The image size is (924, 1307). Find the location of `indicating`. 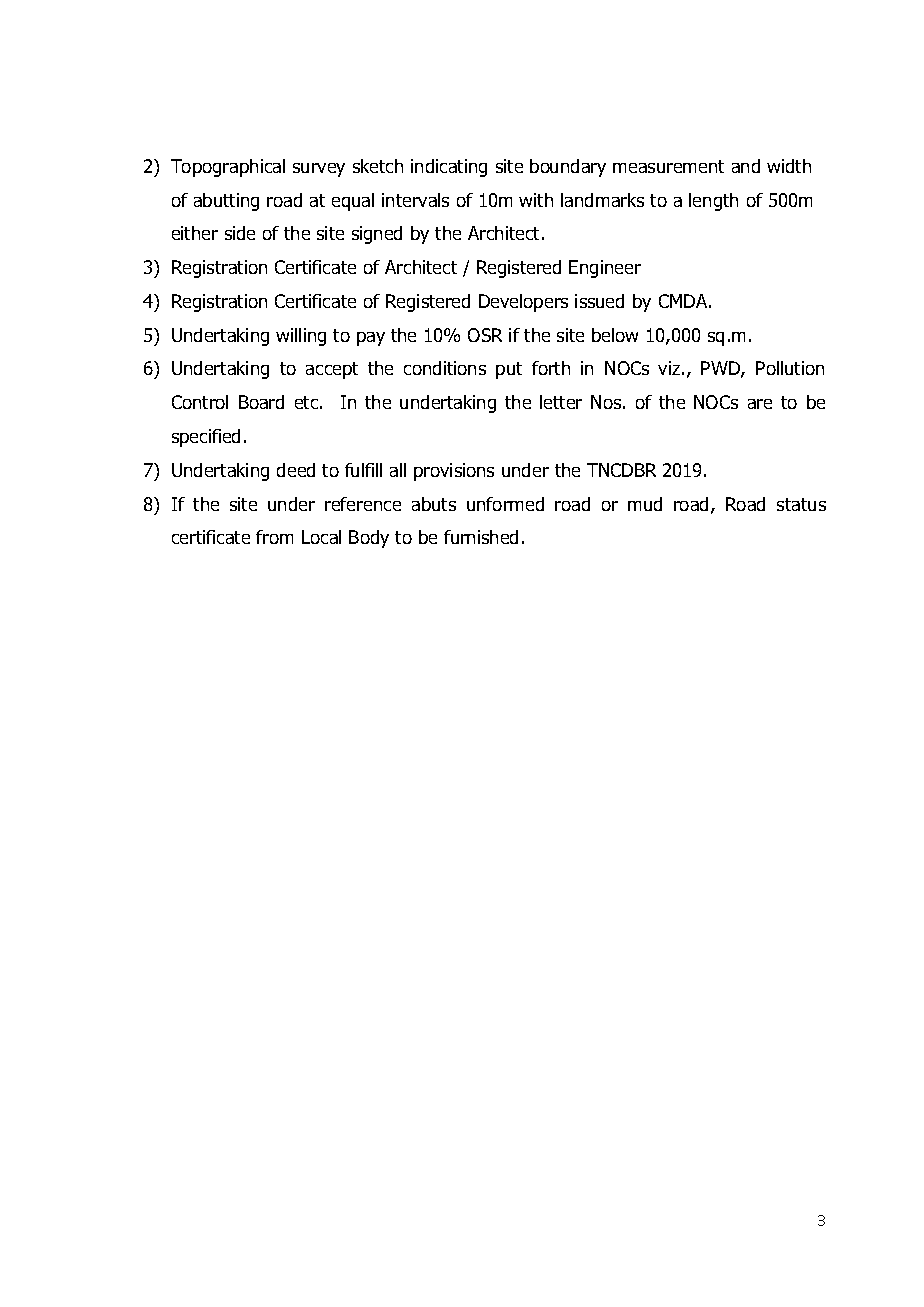

indicating is located at coordinates (449, 168).
